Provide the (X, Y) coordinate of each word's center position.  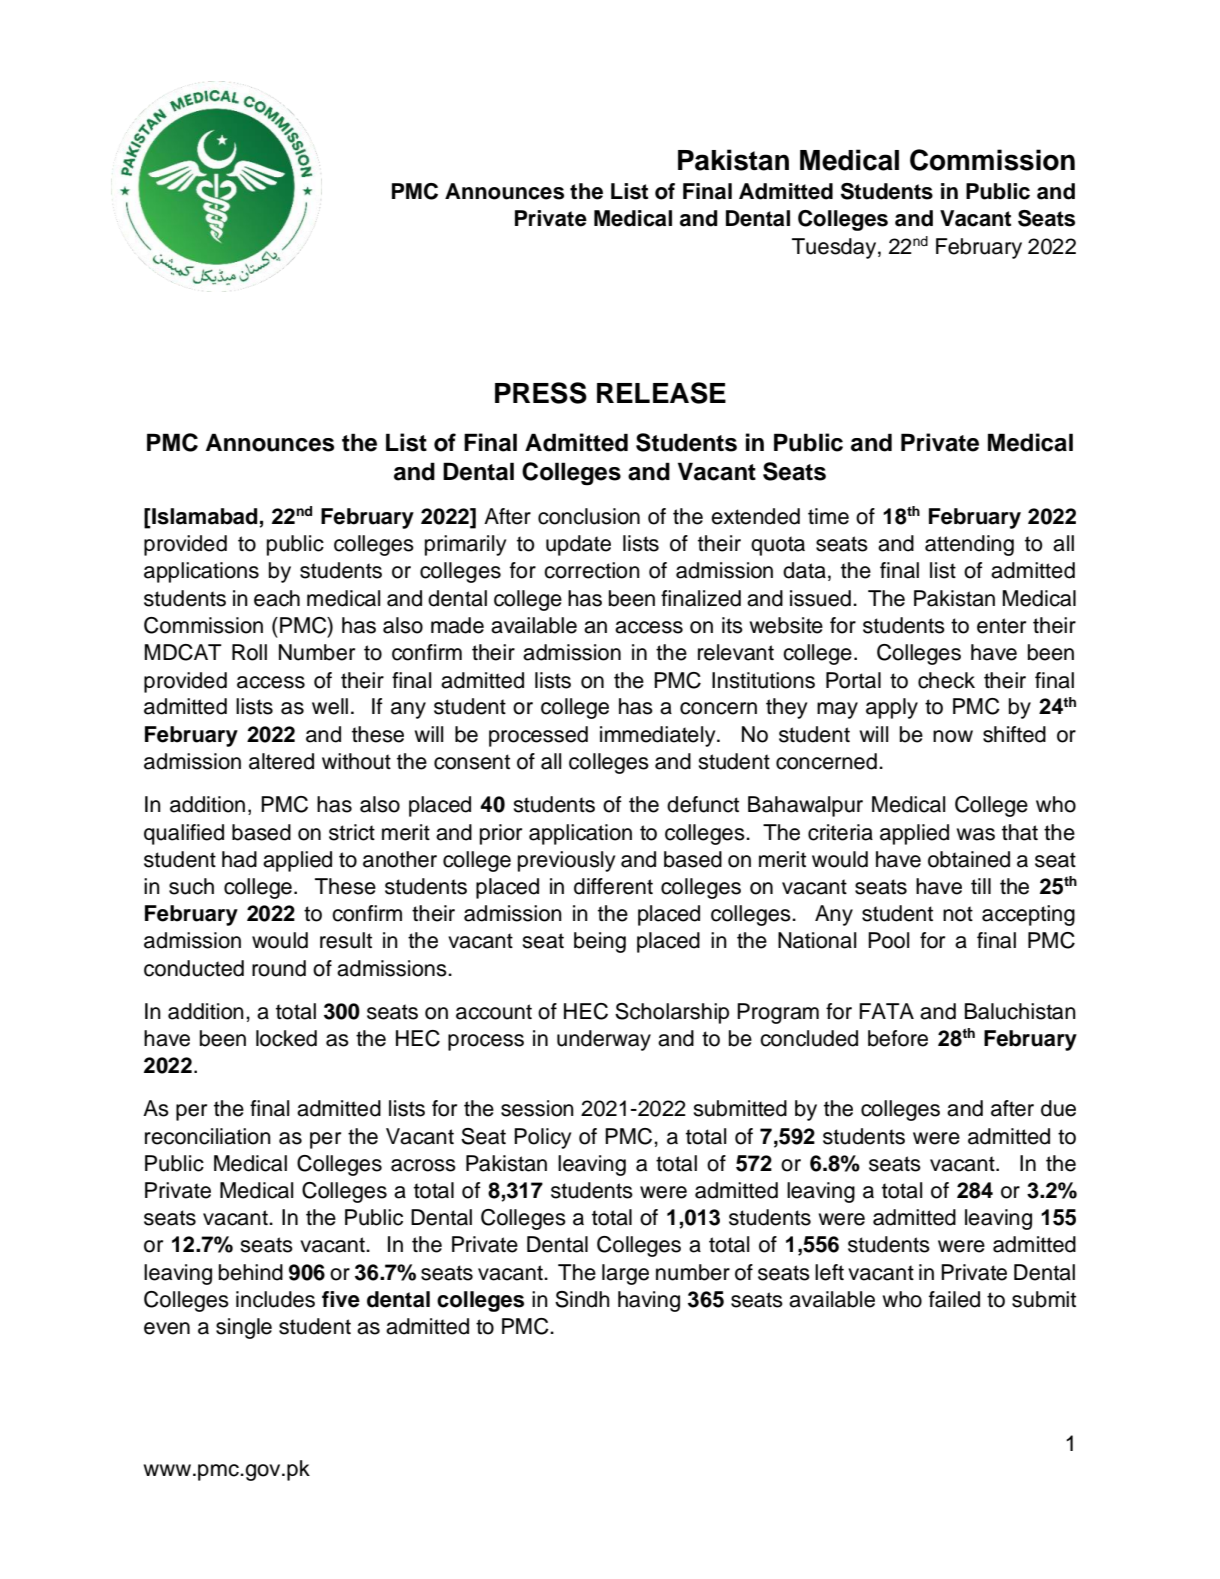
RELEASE (661, 393)
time (828, 516)
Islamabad (204, 517)
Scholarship (672, 1013)
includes (275, 1299)
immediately (659, 736)
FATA (886, 1011)
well (330, 706)
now (953, 736)
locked (286, 1038)
